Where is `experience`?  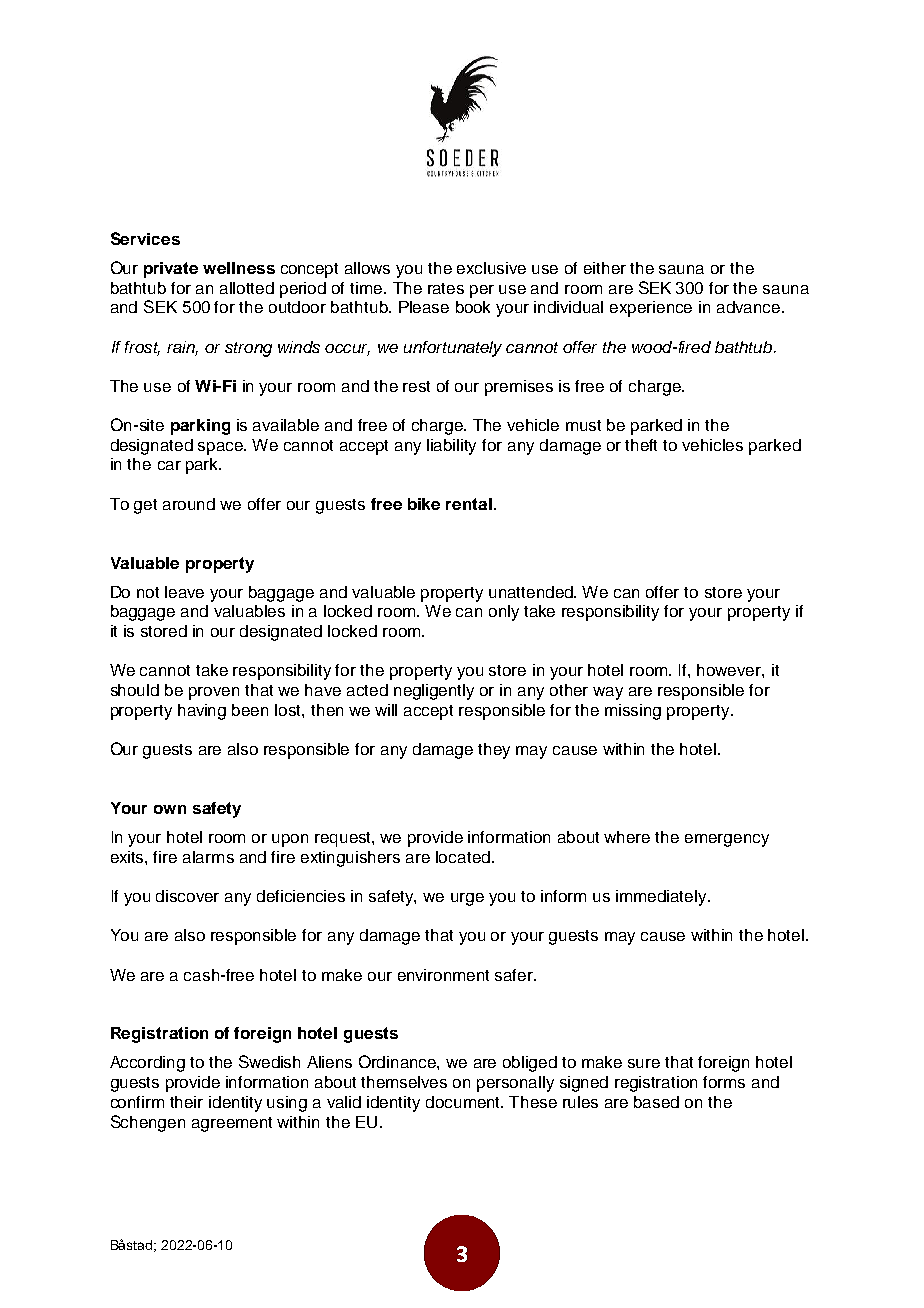 experience is located at coordinates (651, 309).
